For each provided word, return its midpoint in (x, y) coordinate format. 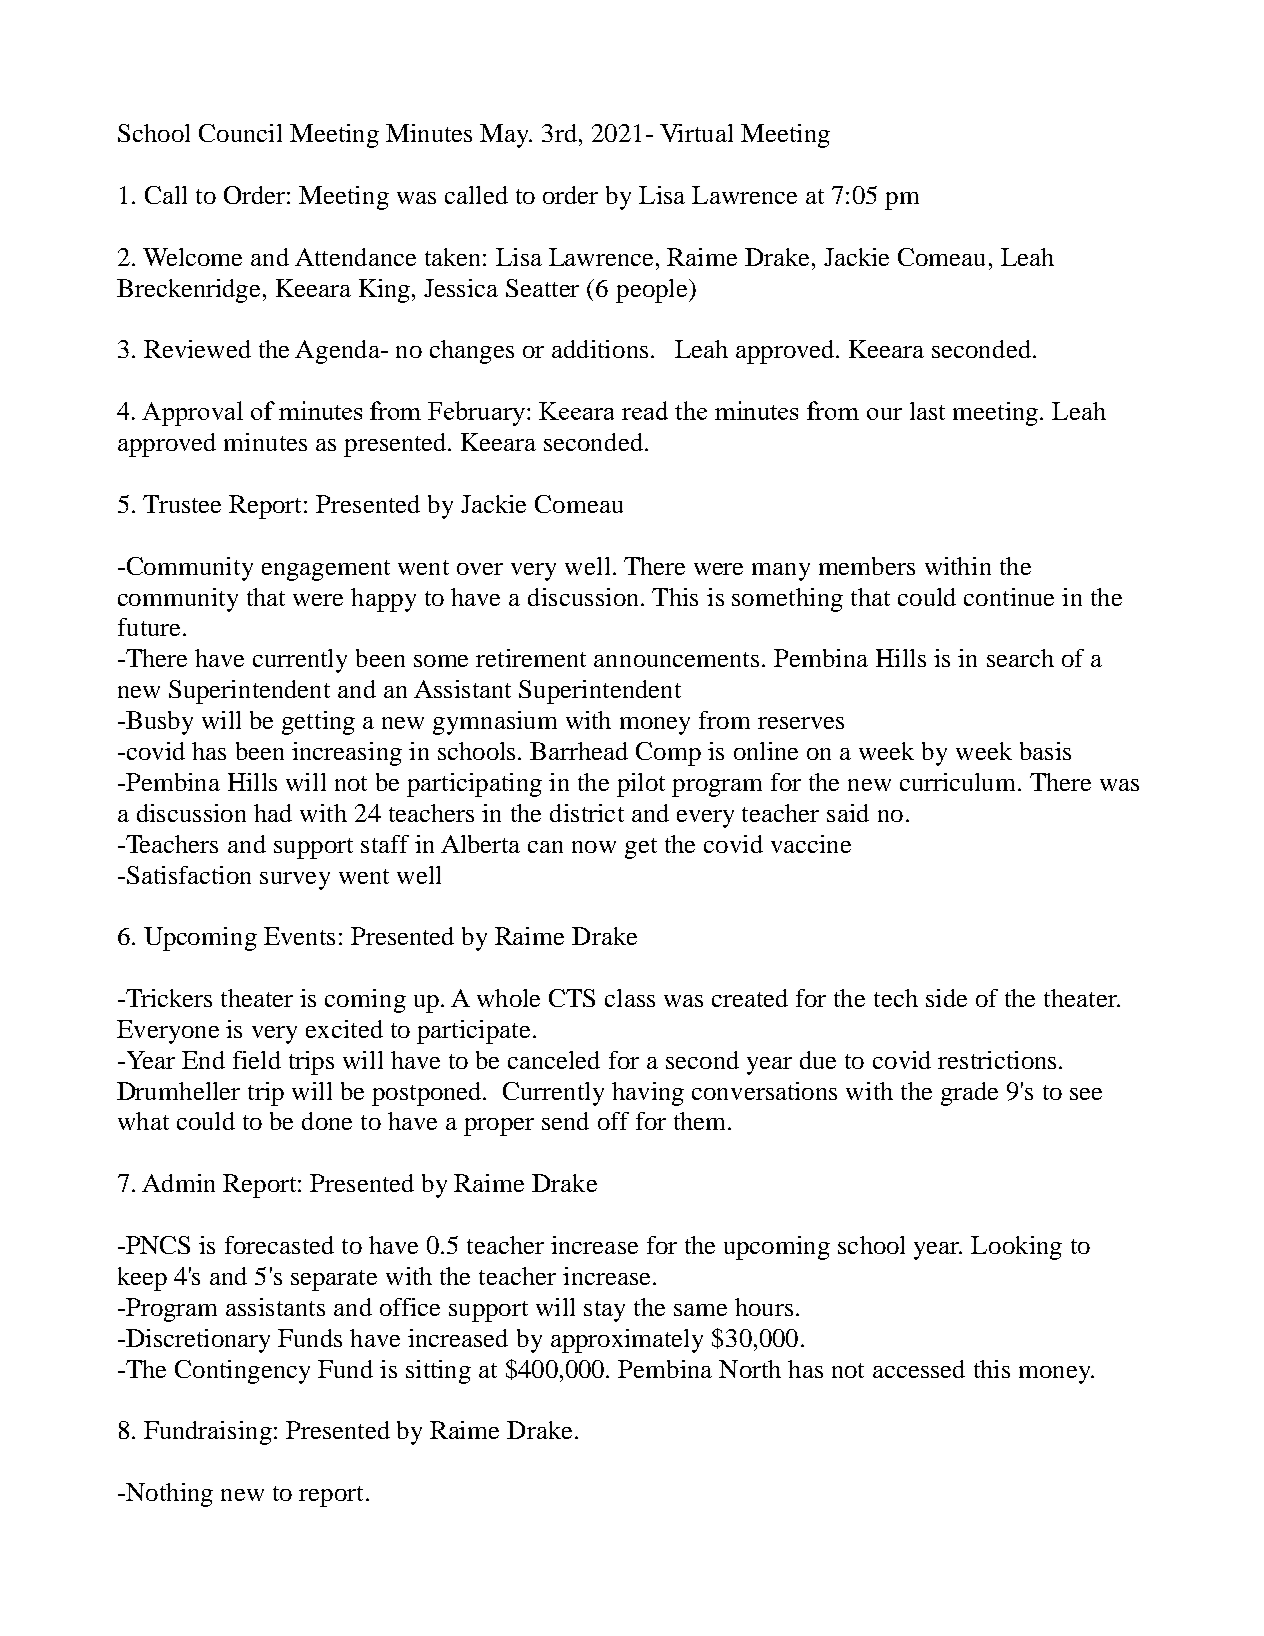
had (273, 813)
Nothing (168, 1495)
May (506, 136)
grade (969, 1094)
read (645, 410)
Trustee (182, 504)
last (927, 411)
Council (240, 133)
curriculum (959, 782)
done (327, 1121)
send (565, 1121)
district (587, 813)
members (867, 566)
